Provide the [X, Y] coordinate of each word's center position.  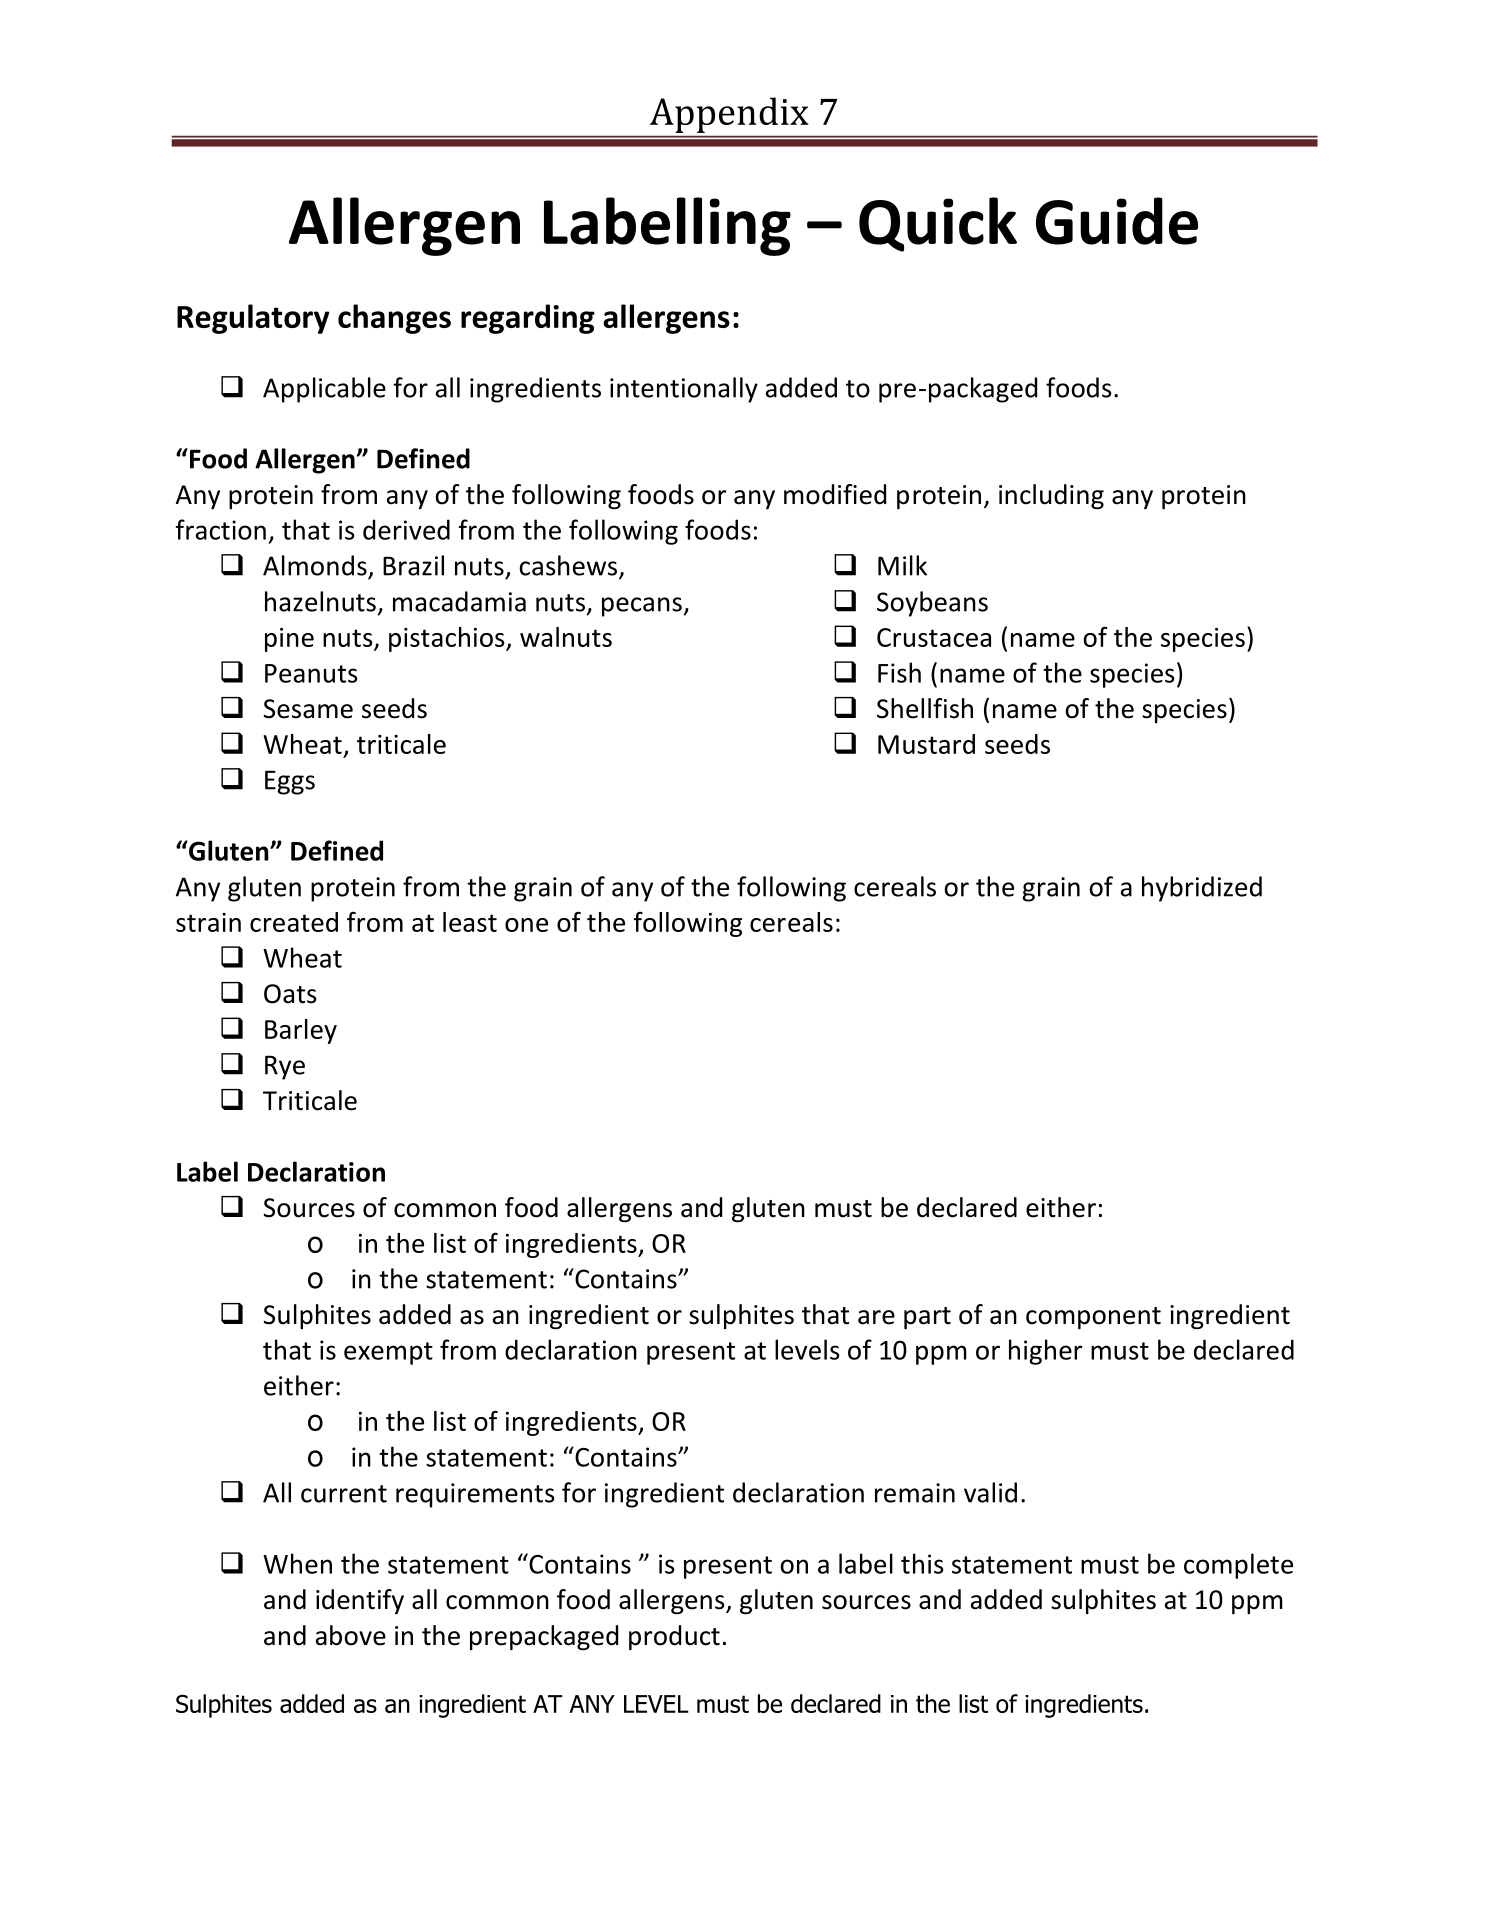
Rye [285, 1067]
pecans [642, 607]
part [927, 1318]
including [1051, 496]
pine [289, 640]
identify [360, 1601]
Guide [1117, 221]
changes [394, 319]
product [674, 1637]
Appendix [729, 115]
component [1093, 1318]
